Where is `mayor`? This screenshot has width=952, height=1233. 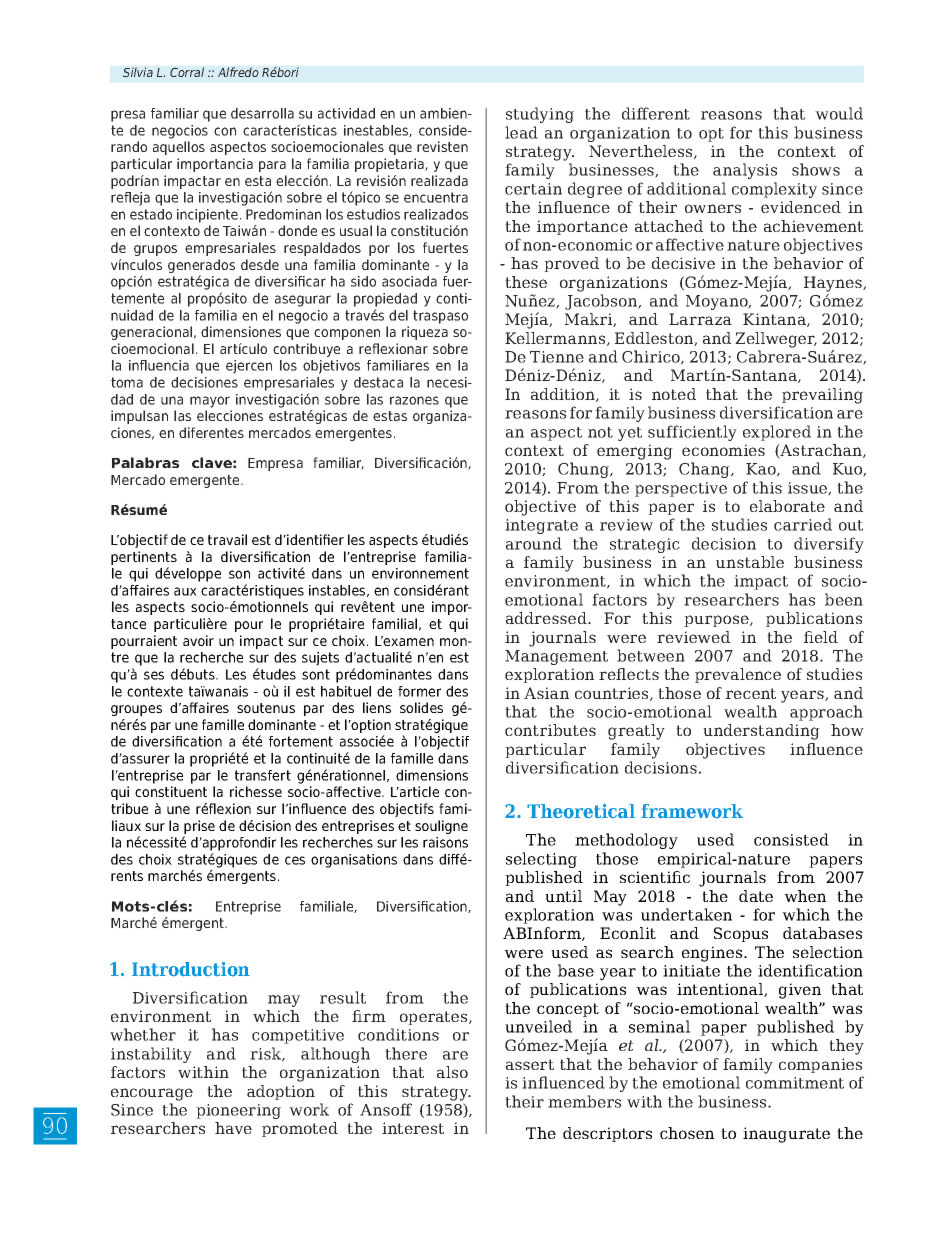 mayor is located at coordinates (210, 402).
